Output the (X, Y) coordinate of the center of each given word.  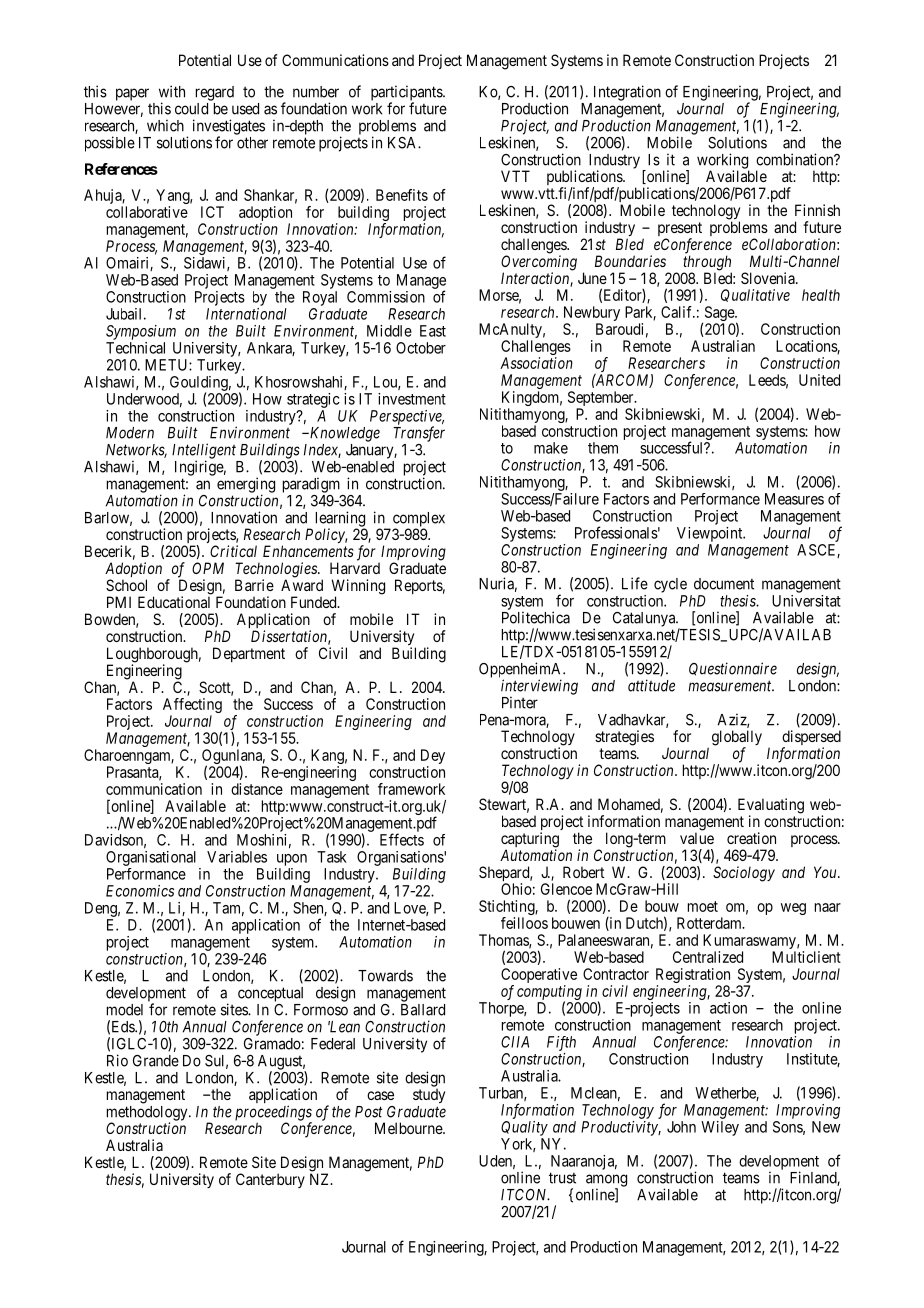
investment (412, 399)
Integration (627, 93)
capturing (530, 841)
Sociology (744, 874)
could (191, 109)
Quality (524, 1128)
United (819, 380)
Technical (135, 348)
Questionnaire (733, 669)
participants (407, 94)
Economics (140, 891)
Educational (174, 602)
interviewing (539, 688)
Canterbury (270, 1180)
